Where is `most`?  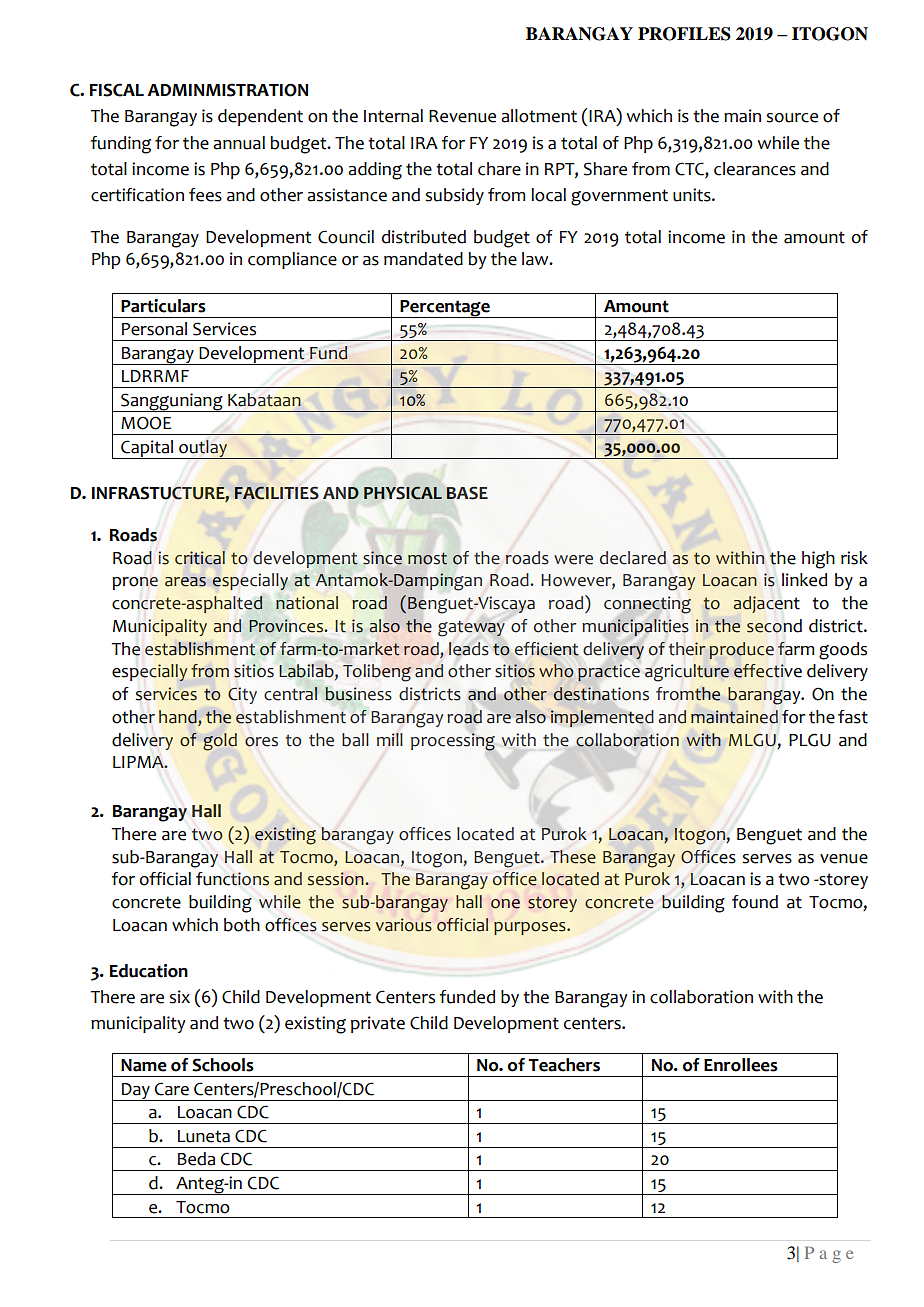
most is located at coordinates (427, 559).
